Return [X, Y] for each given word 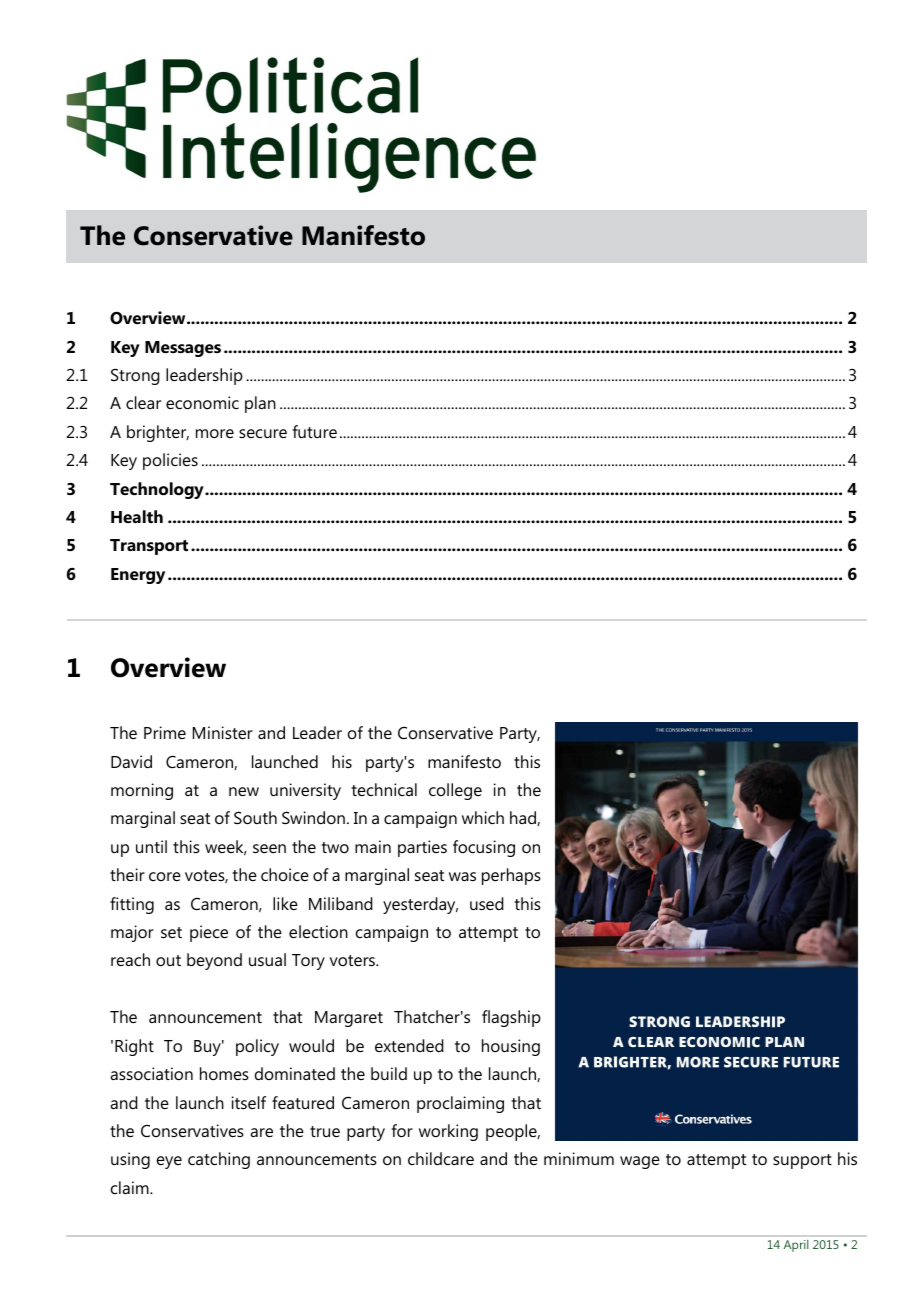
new [244, 791]
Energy [138, 576]
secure [263, 433]
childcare [441, 1158]
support [802, 1161]
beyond [214, 961]
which [483, 817]
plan [260, 404]
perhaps [511, 876]
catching [219, 1160]
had [524, 818]
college [455, 791]
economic [202, 402]
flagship [511, 1018]
